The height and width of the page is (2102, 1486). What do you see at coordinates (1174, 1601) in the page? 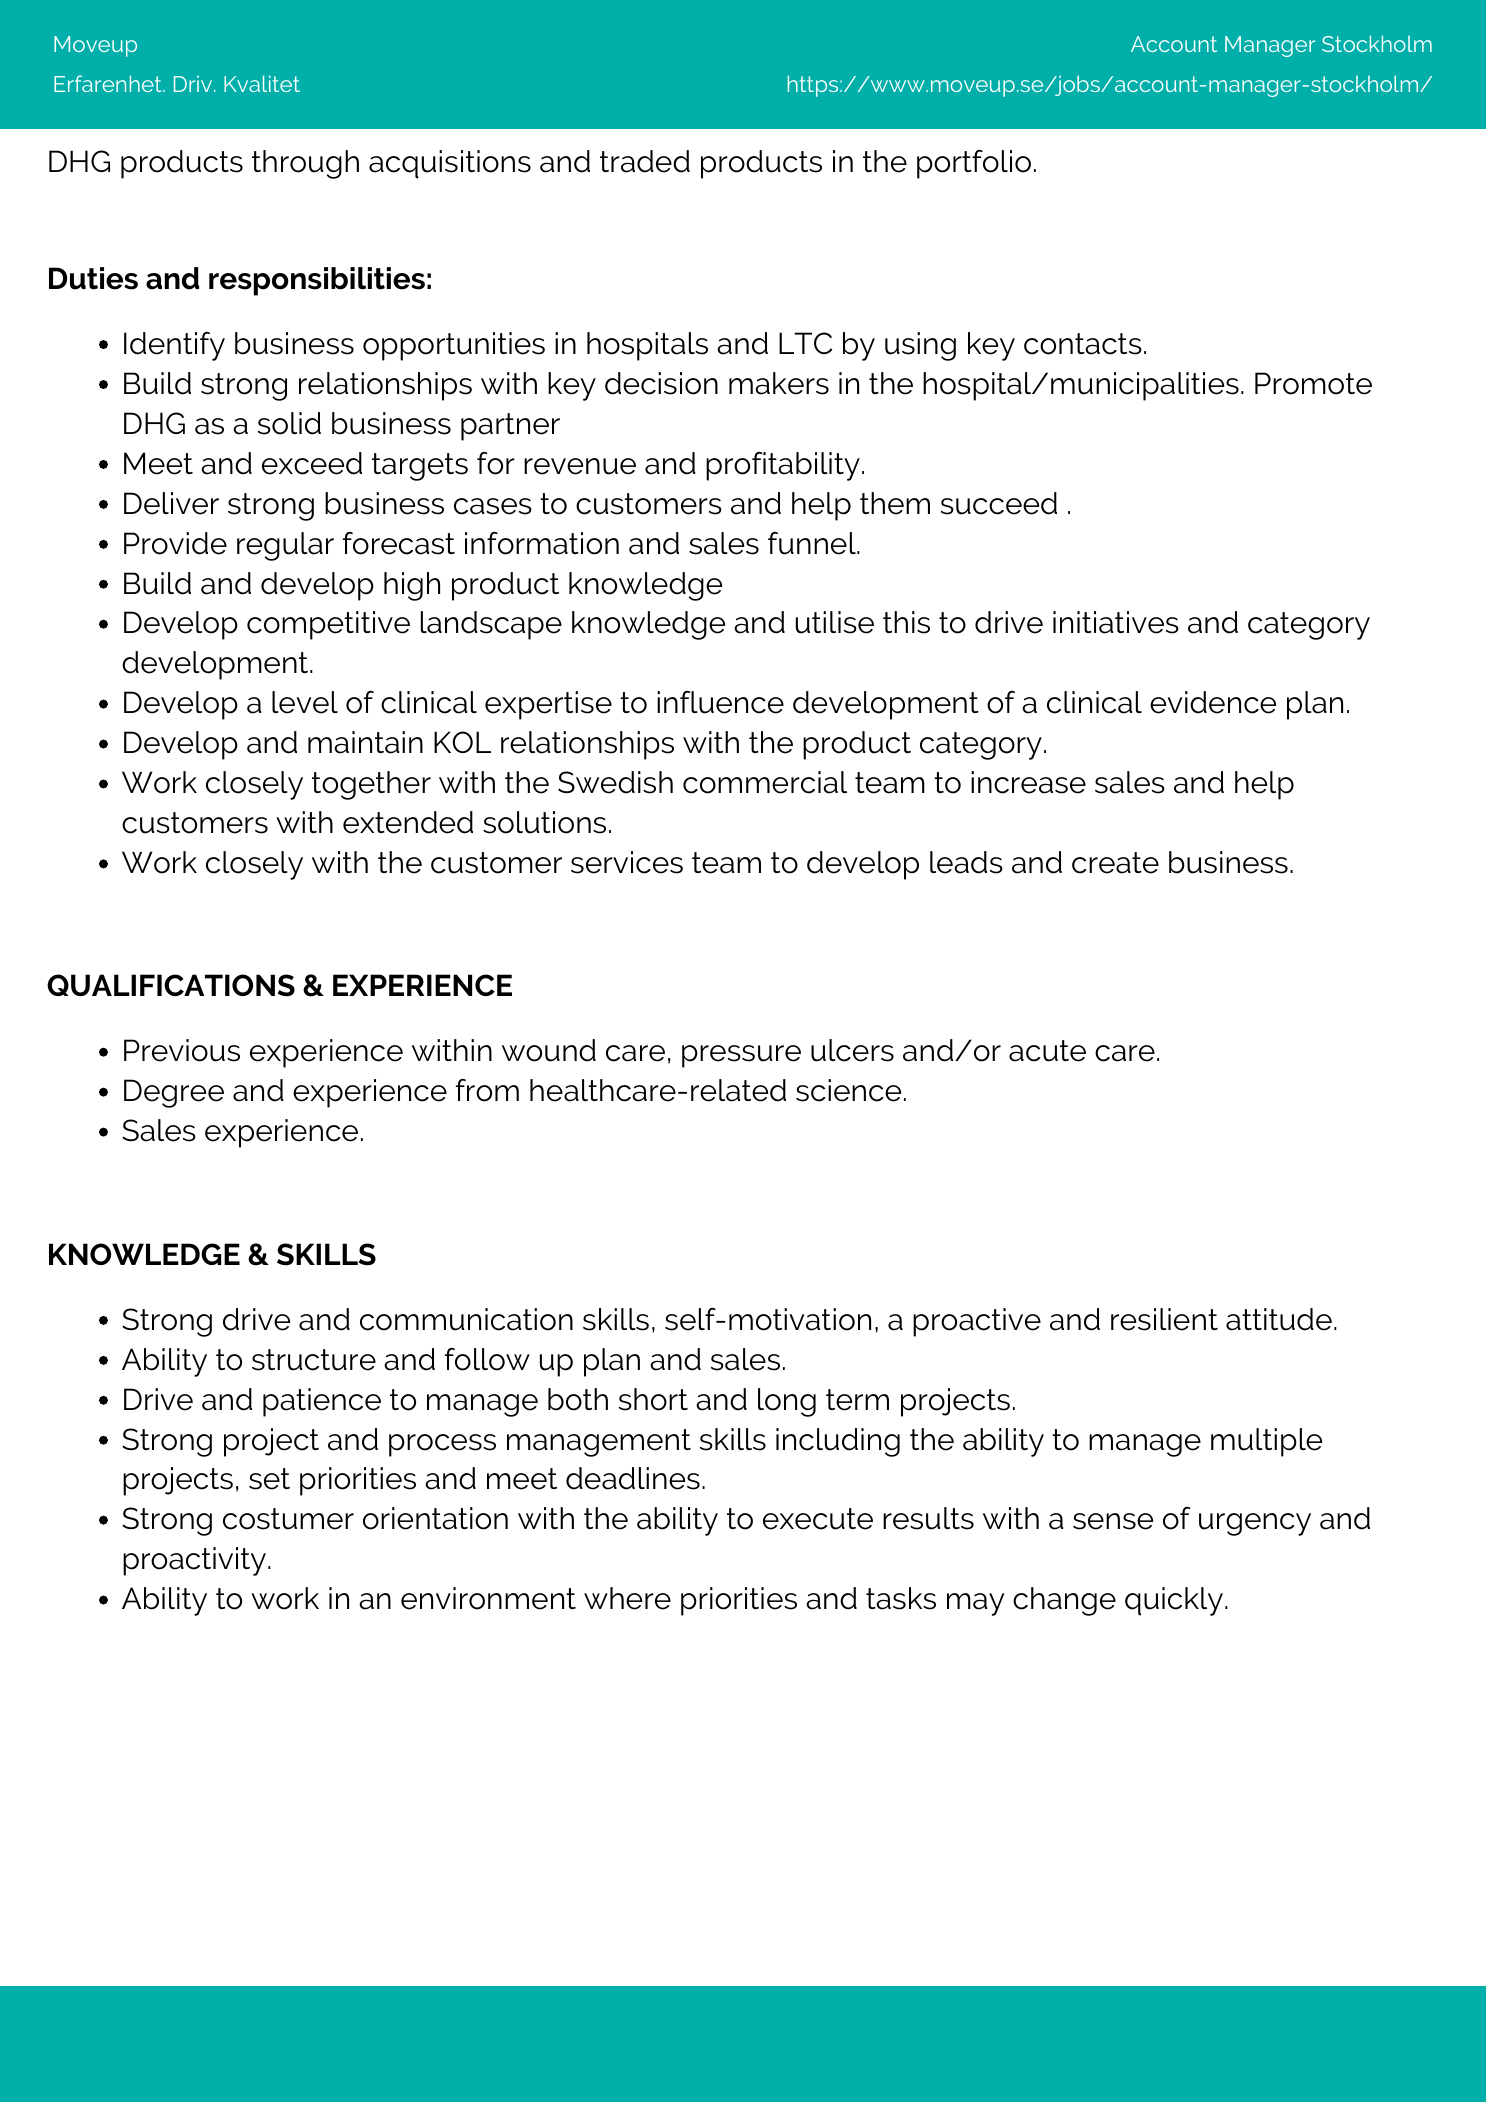
I see `quickly` at bounding box center [1174, 1601].
